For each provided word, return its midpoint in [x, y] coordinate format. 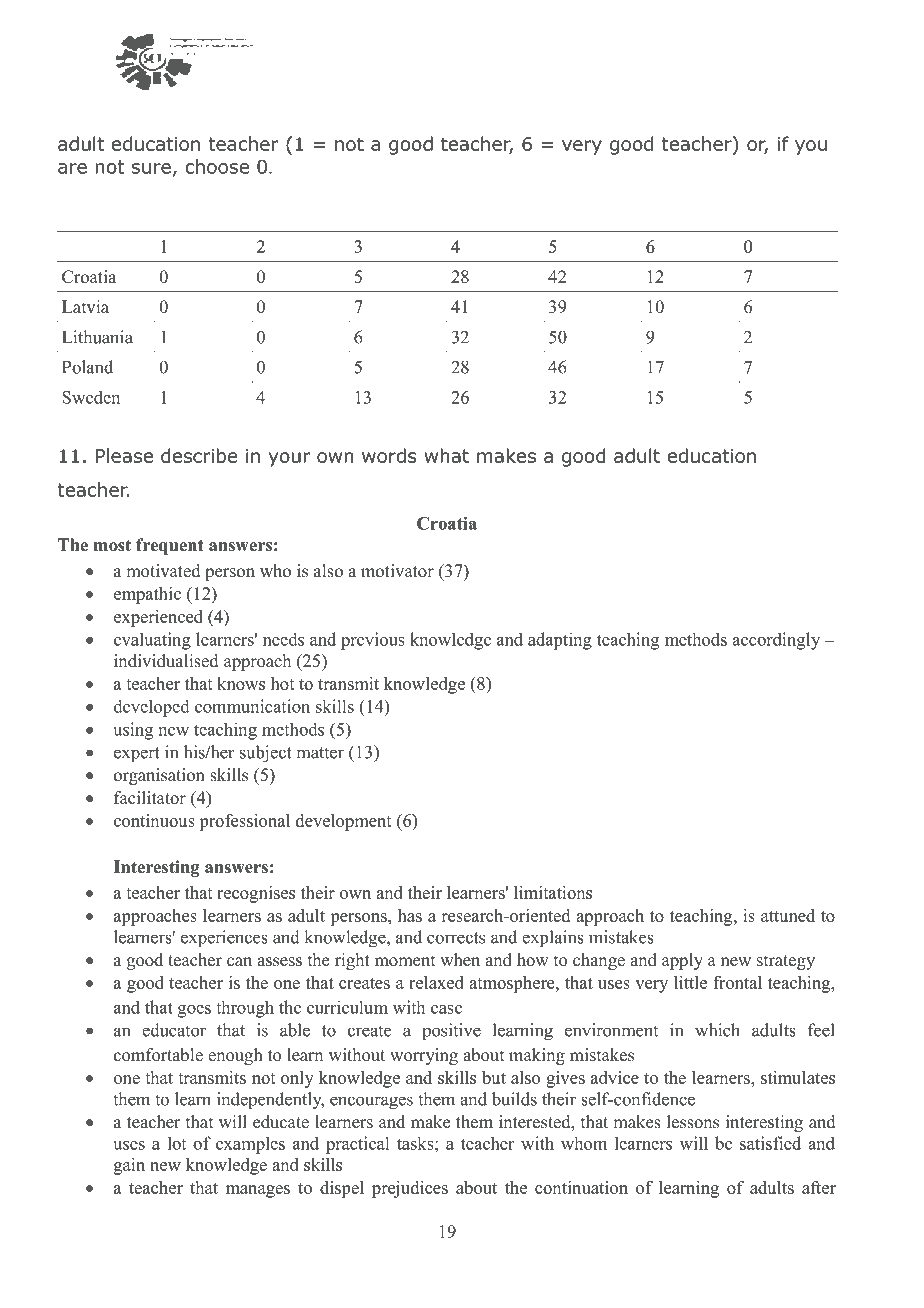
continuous [154, 820]
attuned [788, 915]
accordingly [776, 641]
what [446, 455]
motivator [397, 571]
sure [151, 168]
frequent [170, 546]
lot [177, 1143]
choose [217, 166]
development [344, 822]
